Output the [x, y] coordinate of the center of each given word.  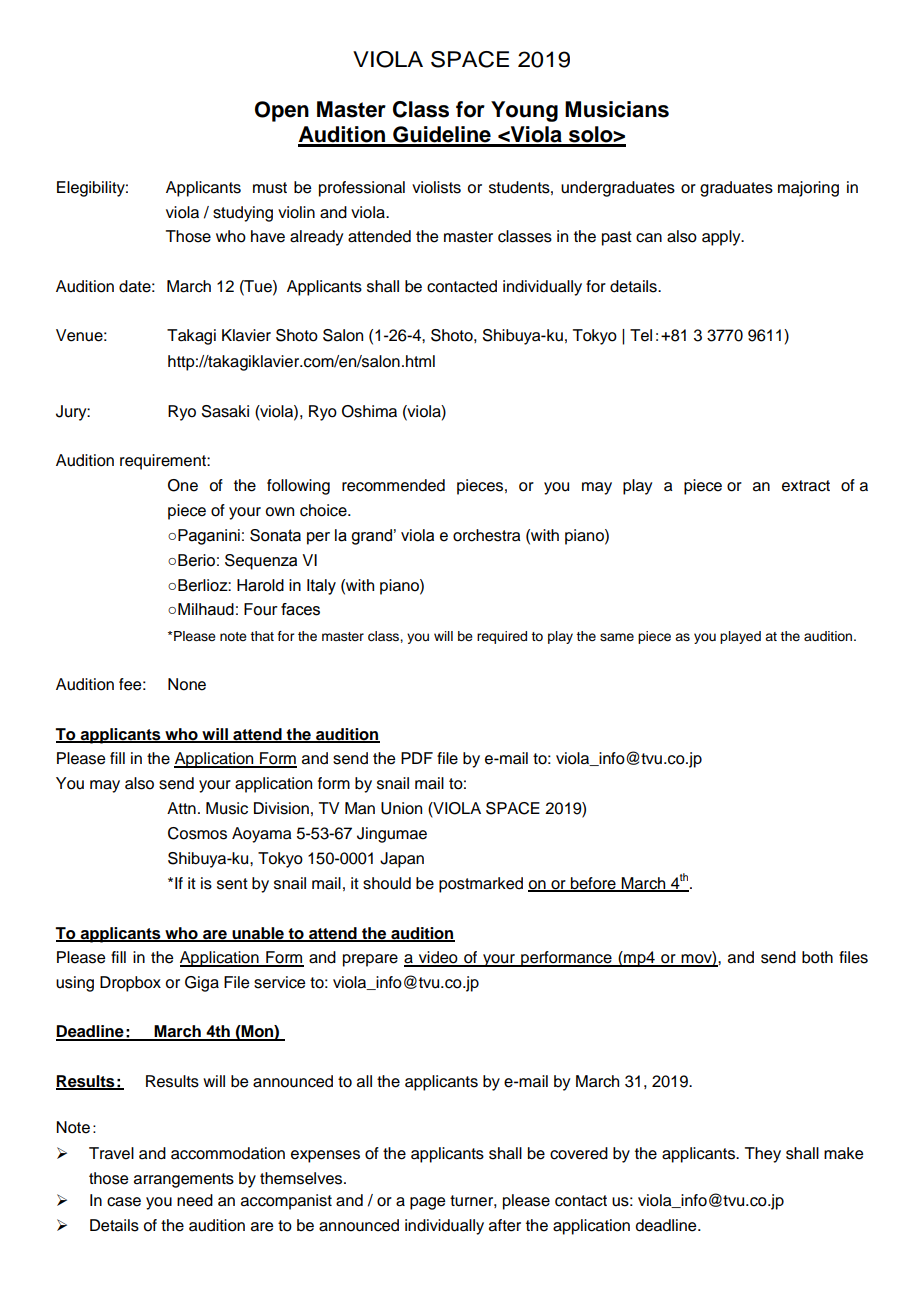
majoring [808, 189]
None [187, 684]
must [270, 188]
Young [524, 111]
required [502, 637]
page [427, 1203]
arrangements [184, 1180]
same [617, 637]
